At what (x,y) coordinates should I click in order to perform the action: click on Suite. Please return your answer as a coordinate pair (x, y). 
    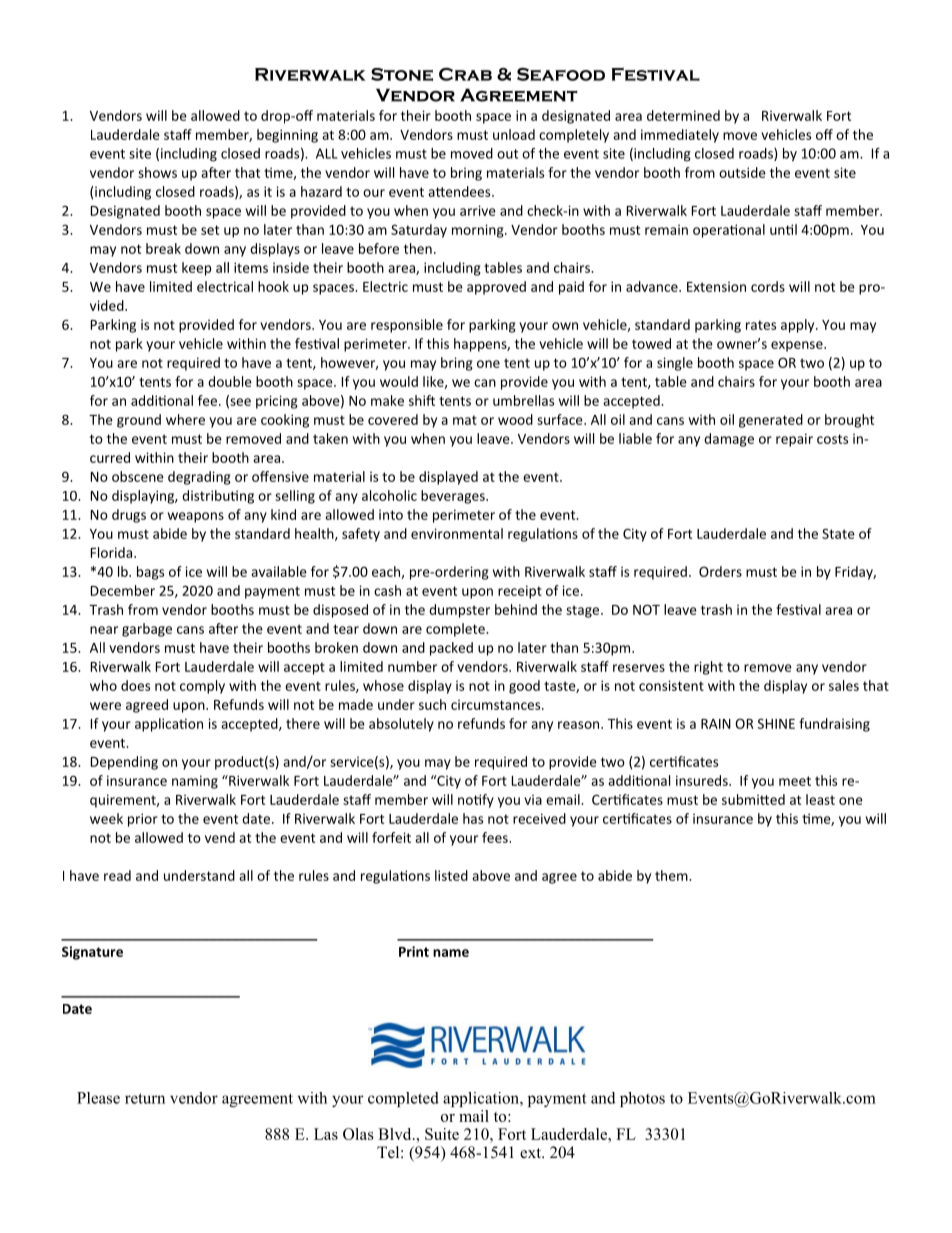
    Looking at the image, I should click on (442, 1134).
